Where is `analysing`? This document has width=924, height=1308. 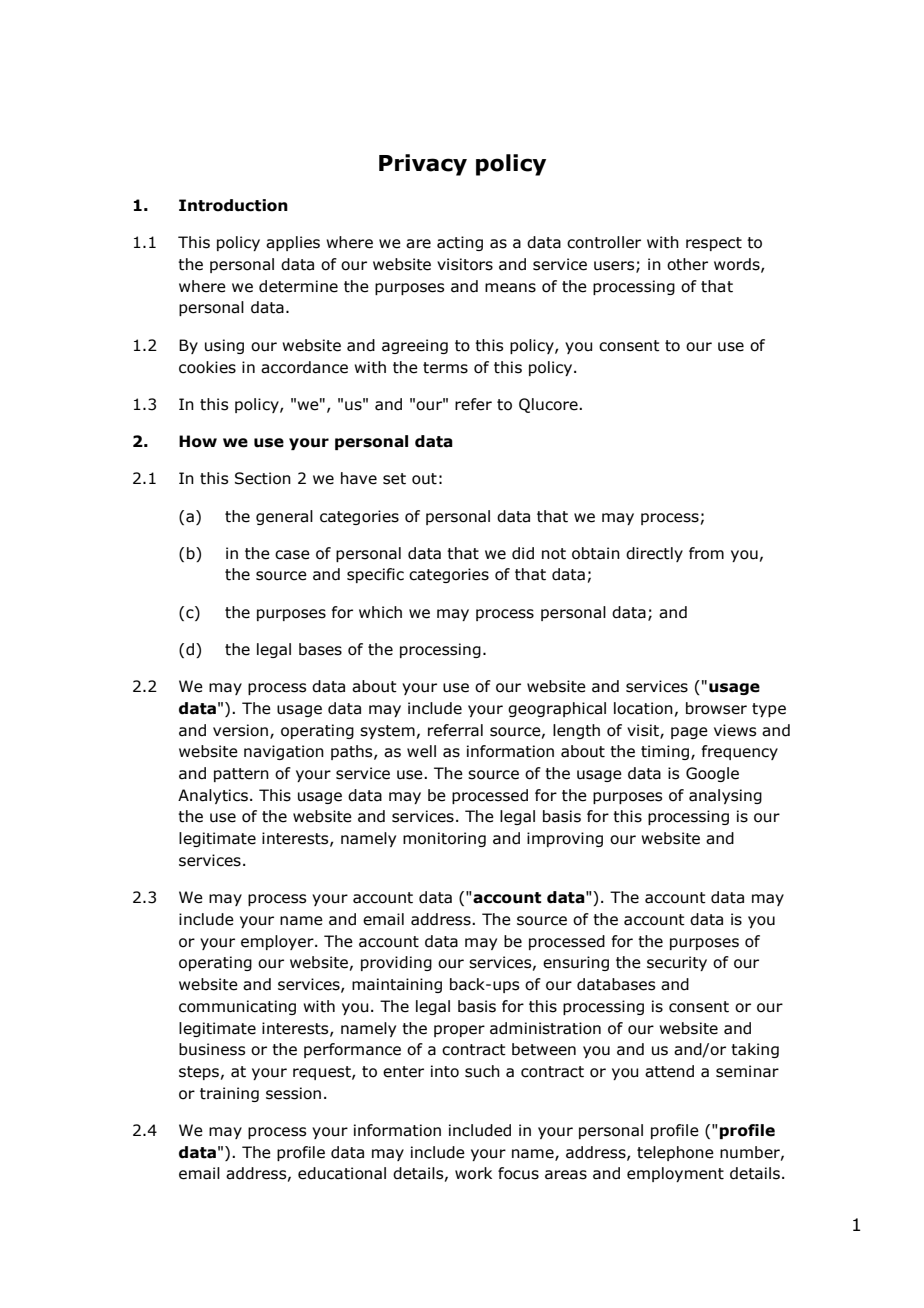 analysing is located at coordinates (725, 796).
